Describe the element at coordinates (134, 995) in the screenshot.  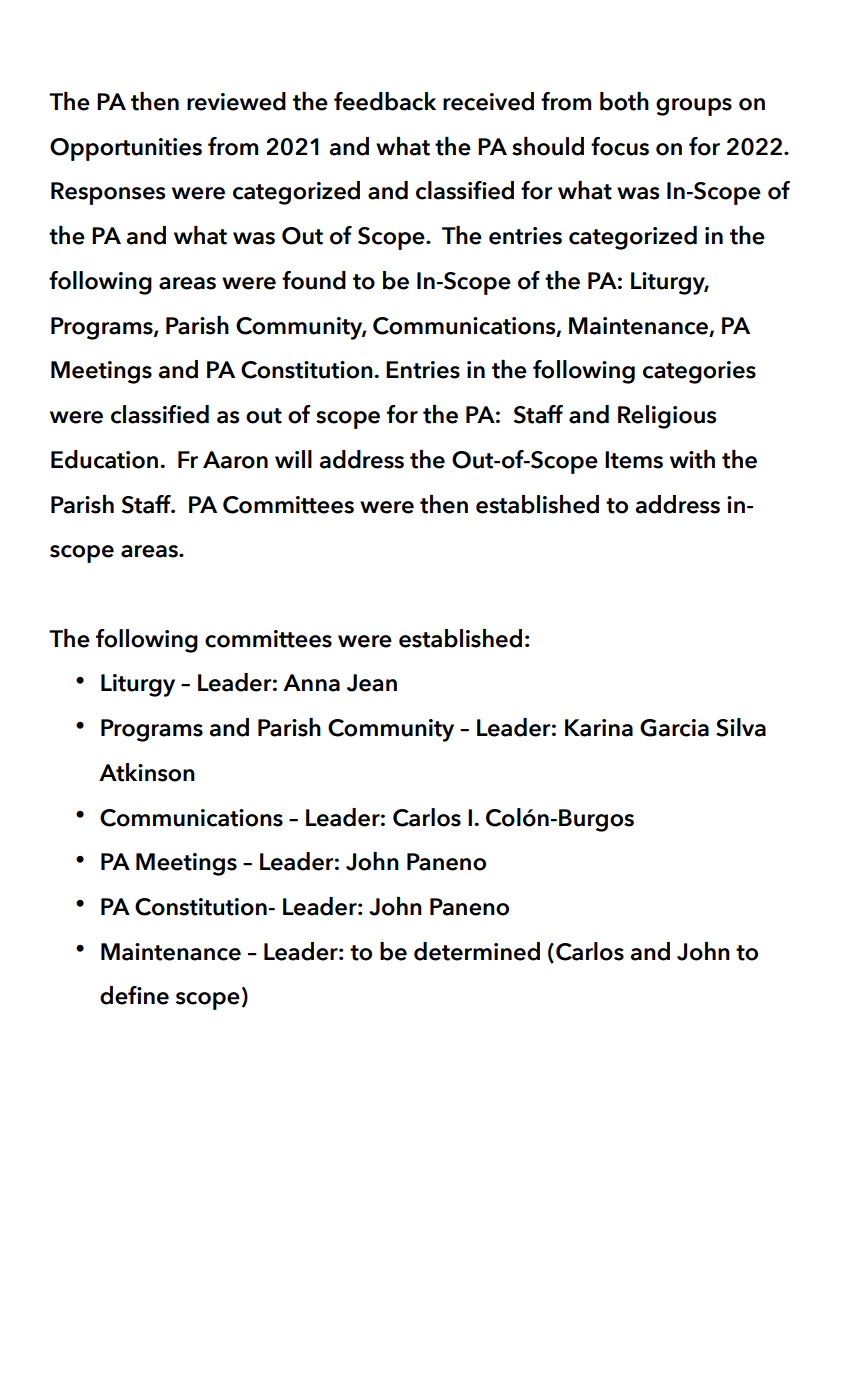
I see `define` at that location.
